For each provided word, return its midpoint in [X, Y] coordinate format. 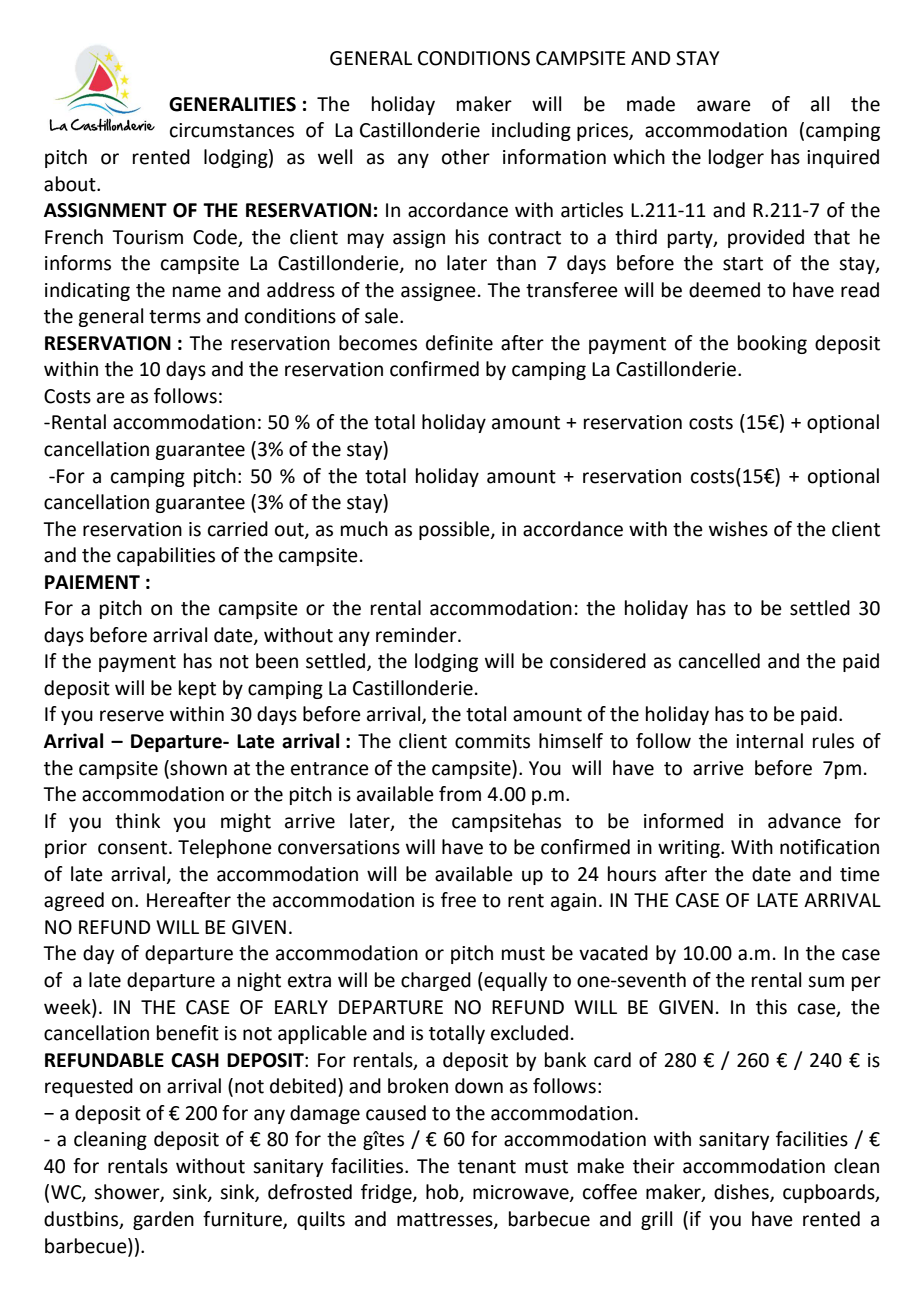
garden [163, 1220]
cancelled [719, 661]
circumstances [232, 130]
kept [197, 689]
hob [443, 1193]
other [466, 157]
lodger [736, 158]
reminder [417, 635]
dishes [742, 1193]
